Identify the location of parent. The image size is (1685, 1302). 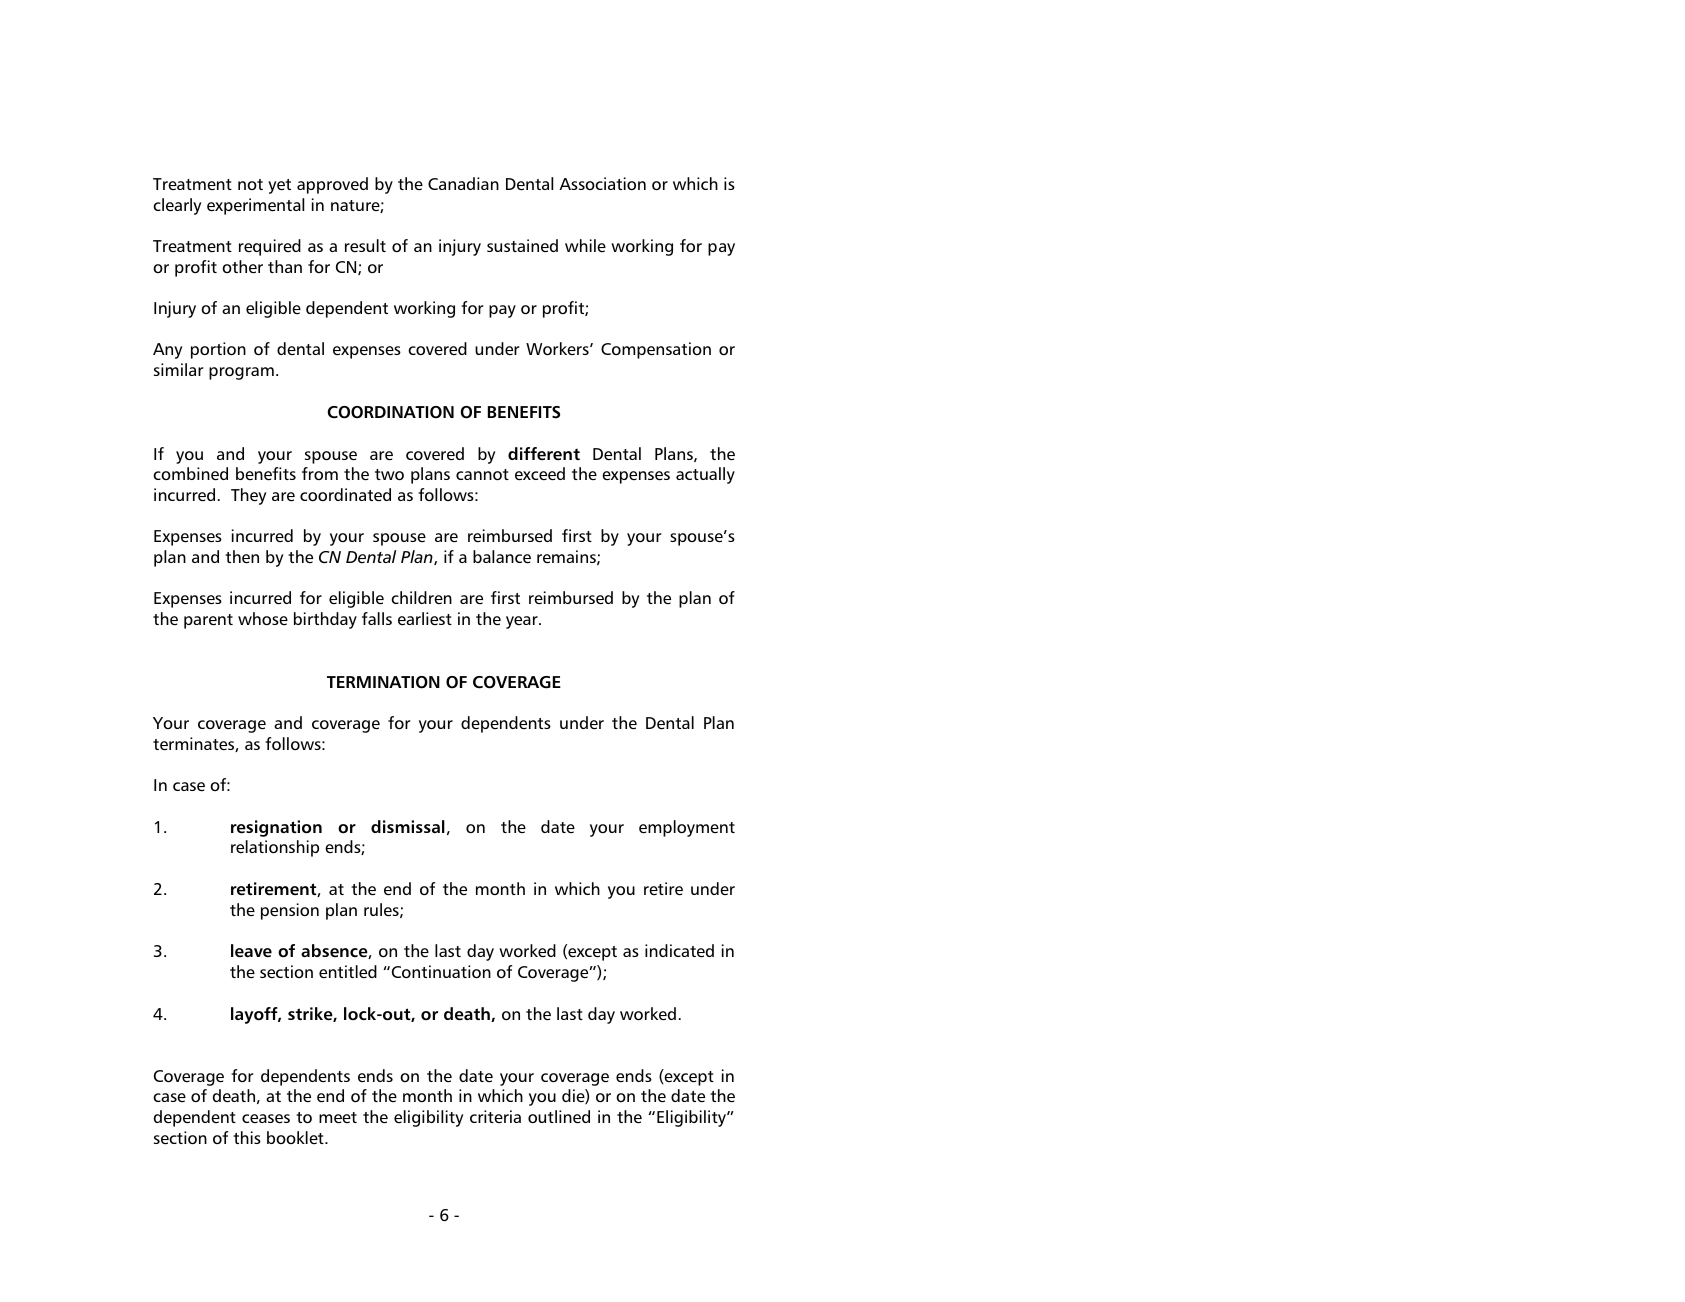
(208, 621).
